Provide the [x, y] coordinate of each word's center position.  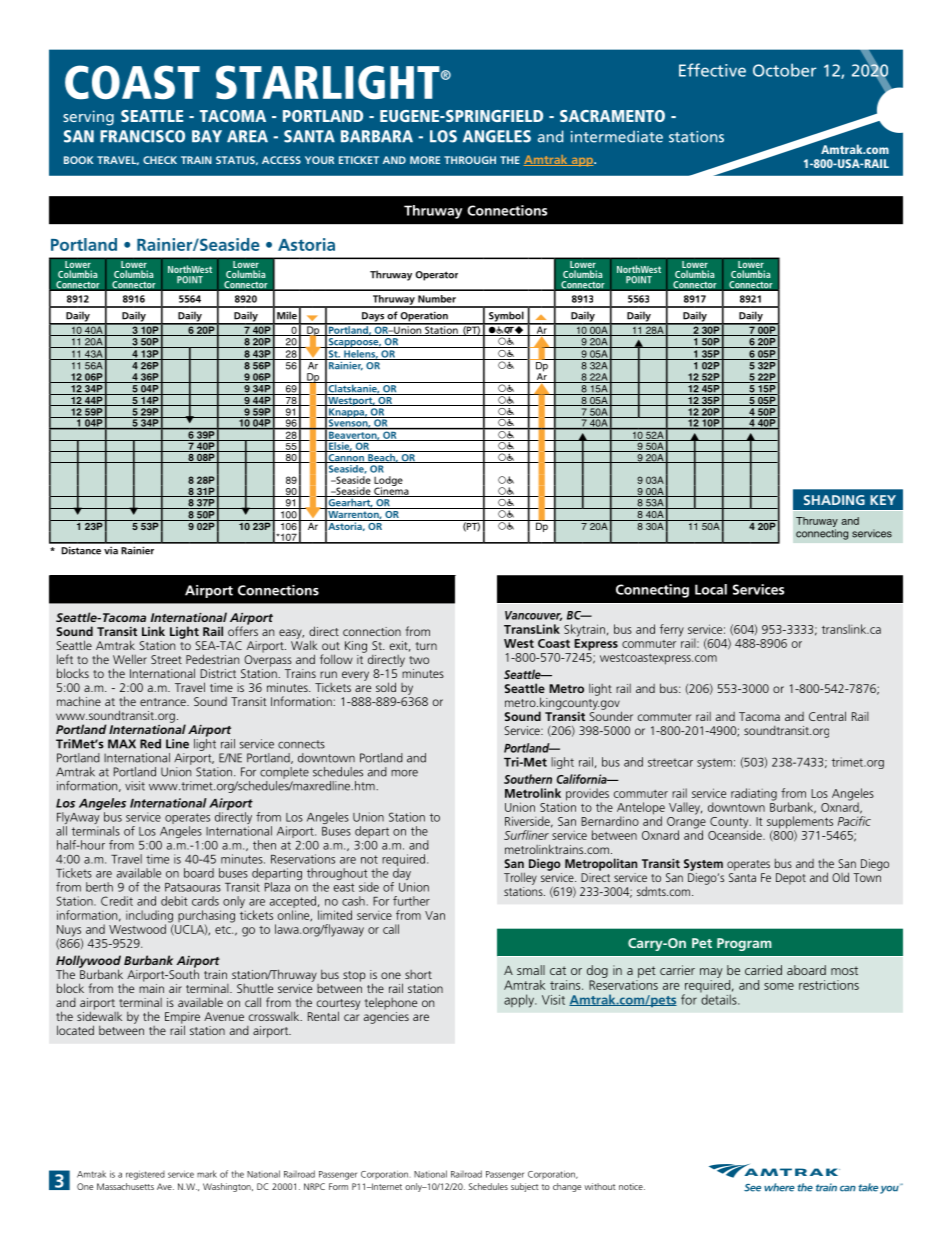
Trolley [520, 878]
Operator [436, 276]
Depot [791, 879]
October [784, 70]
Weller [130, 659]
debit [174, 901]
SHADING [834, 500]
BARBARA [377, 136]
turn [426, 646]
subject [524, 1187]
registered [145, 1175]
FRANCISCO [142, 136]
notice [632, 1186]
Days [373, 318]
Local [711, 589]
